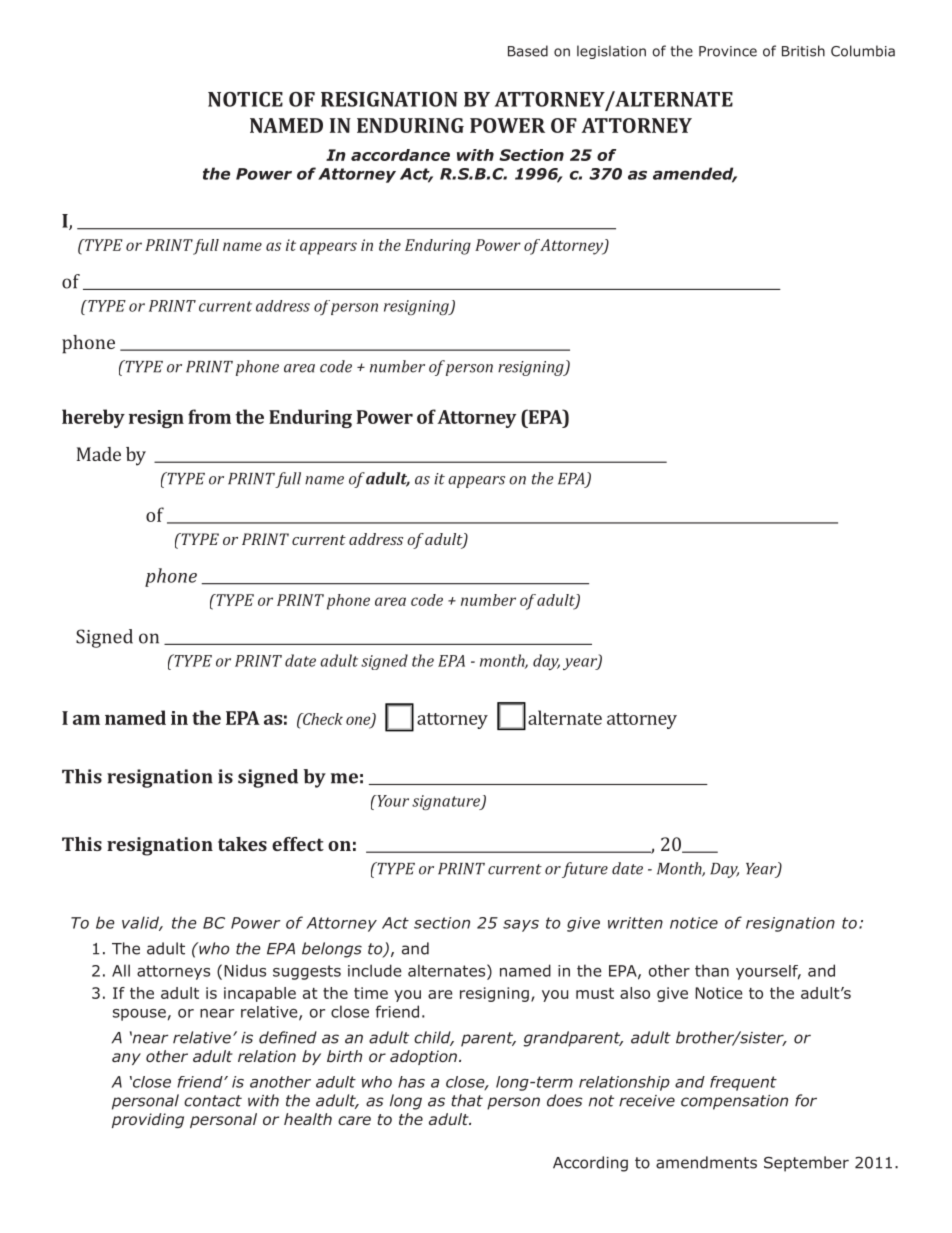 Image resolution: width=952 pixels, height=1233 pixels. I want to click on British, so click(803, 51).
